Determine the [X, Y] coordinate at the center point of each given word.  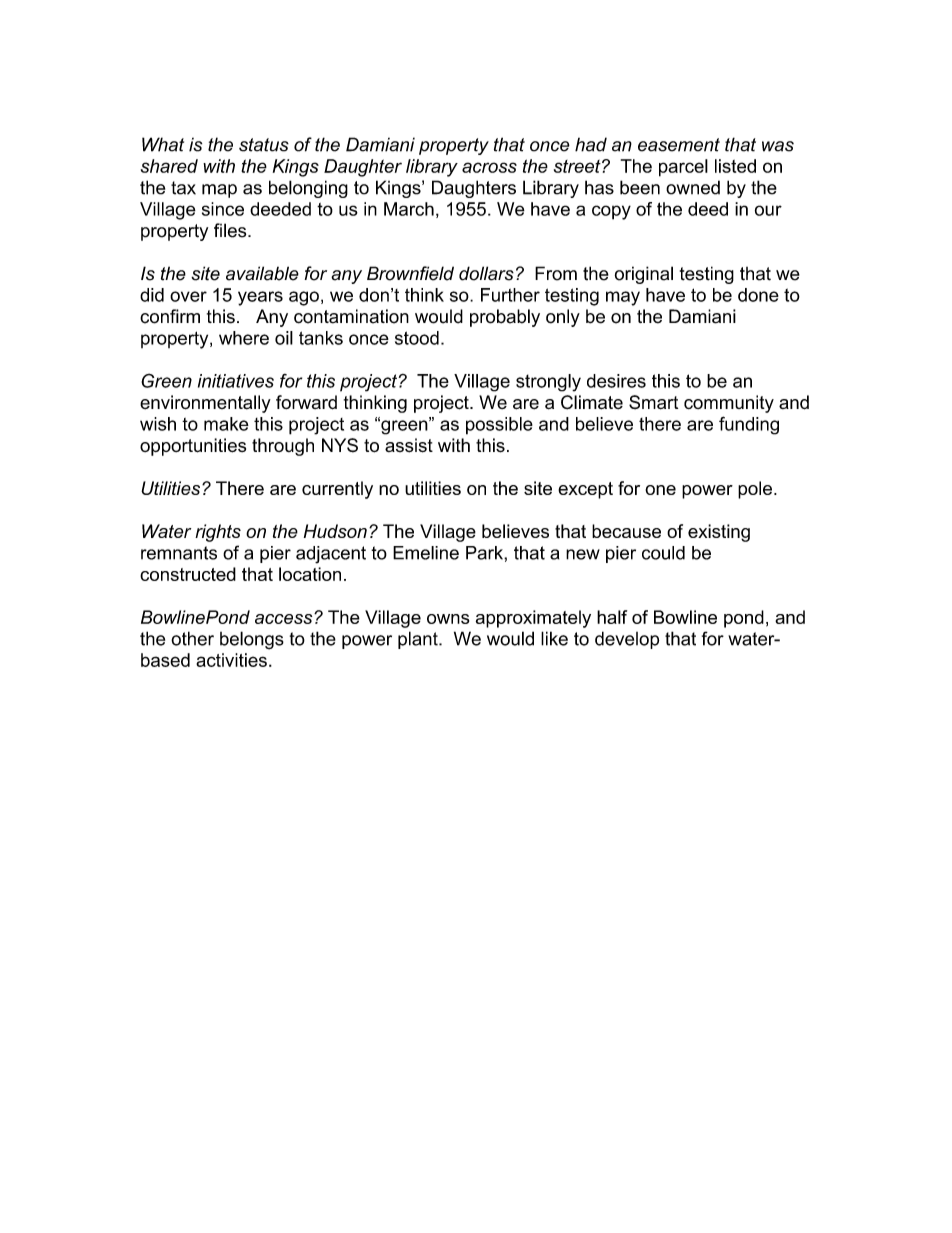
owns [448, 619]
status [264, 145]
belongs [252, 640]
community [729, 404]
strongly [548, 383]
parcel [683, 168]
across [489, 167]
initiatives [236, 381]
